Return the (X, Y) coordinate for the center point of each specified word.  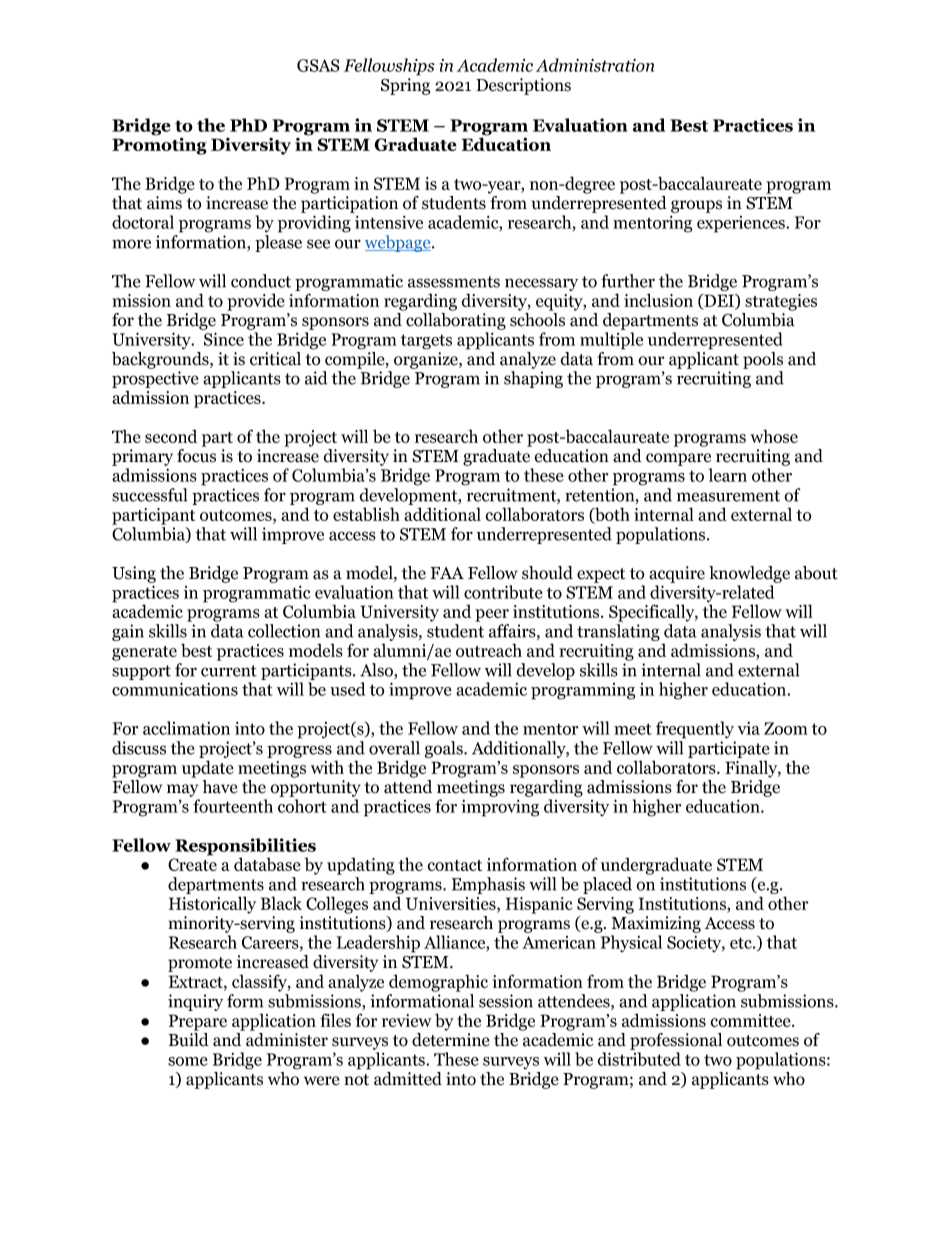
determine (451, 1040)
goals (445, 749)
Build (189, 1040)
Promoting (159, 145)
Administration (595, 65)
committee (751, 1020)
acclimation (186, 728)
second (171, 436)
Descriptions (523, 86)
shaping (533, 379)
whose (774, 436)
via (748, 728)
